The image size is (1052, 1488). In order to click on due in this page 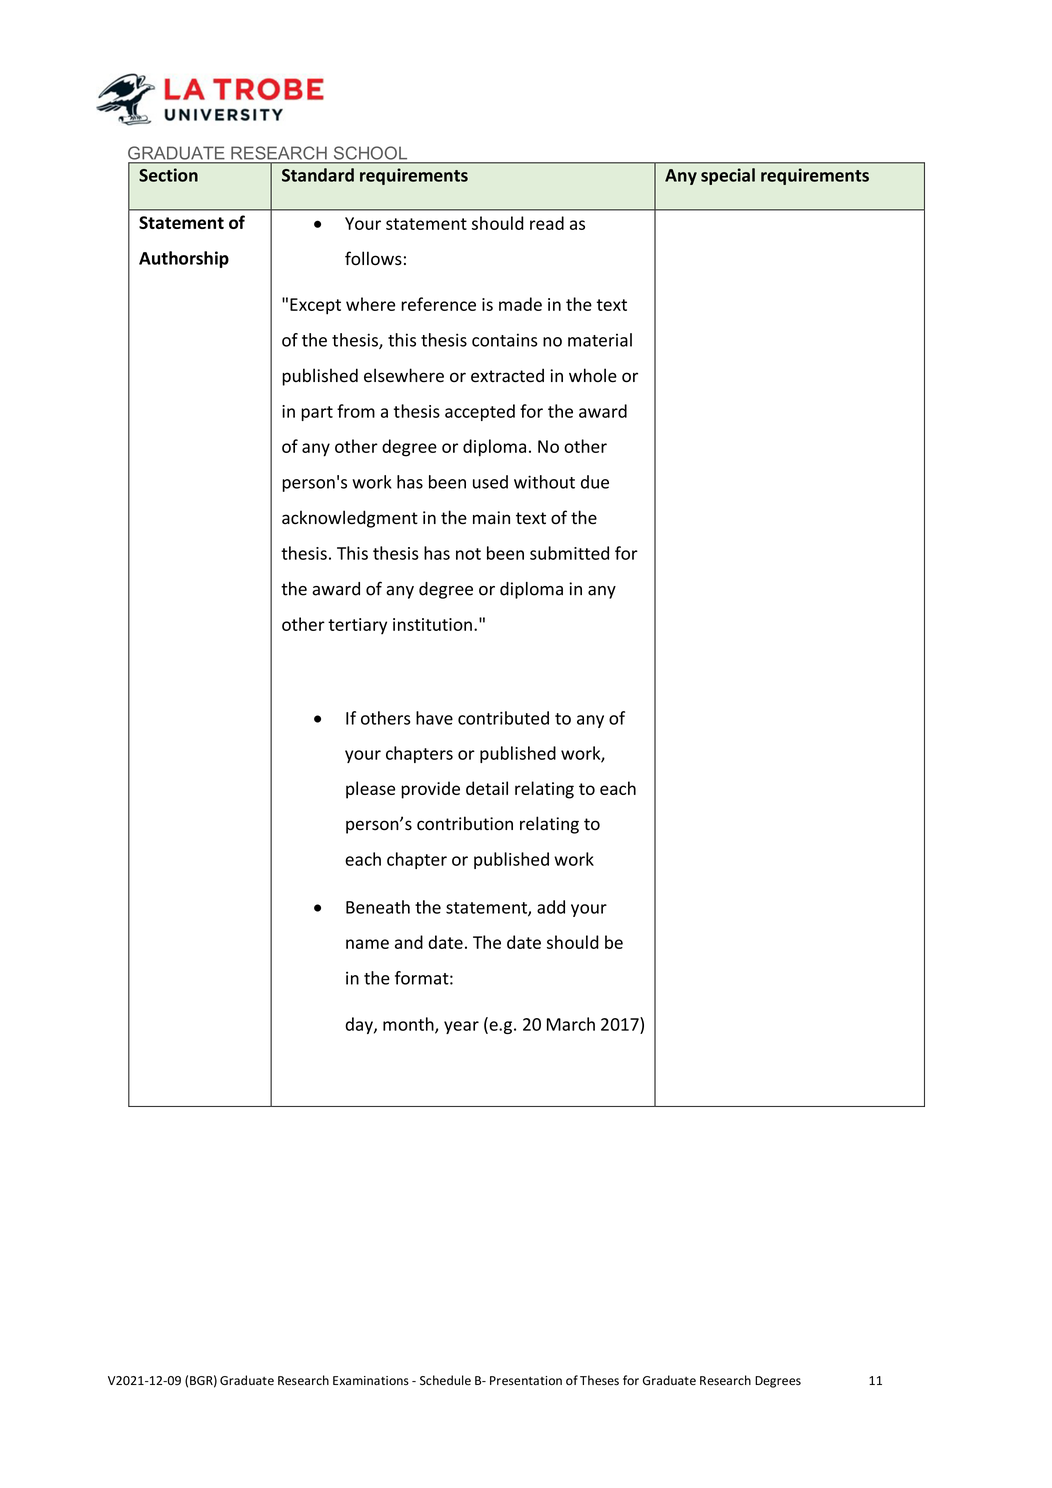, I will do `click(595, 482)`.
